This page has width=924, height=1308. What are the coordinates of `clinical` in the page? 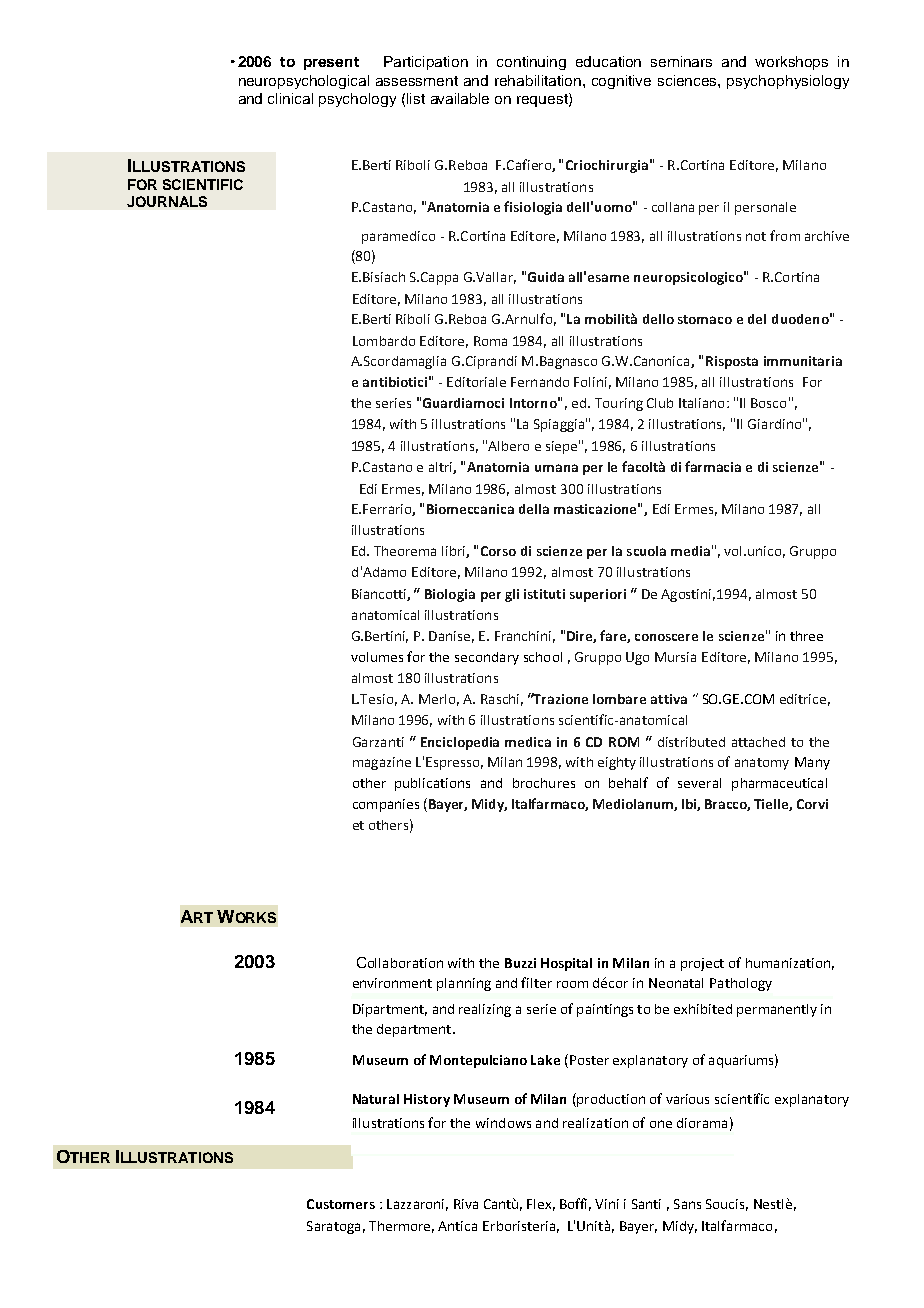 It's located at (290, 98).
